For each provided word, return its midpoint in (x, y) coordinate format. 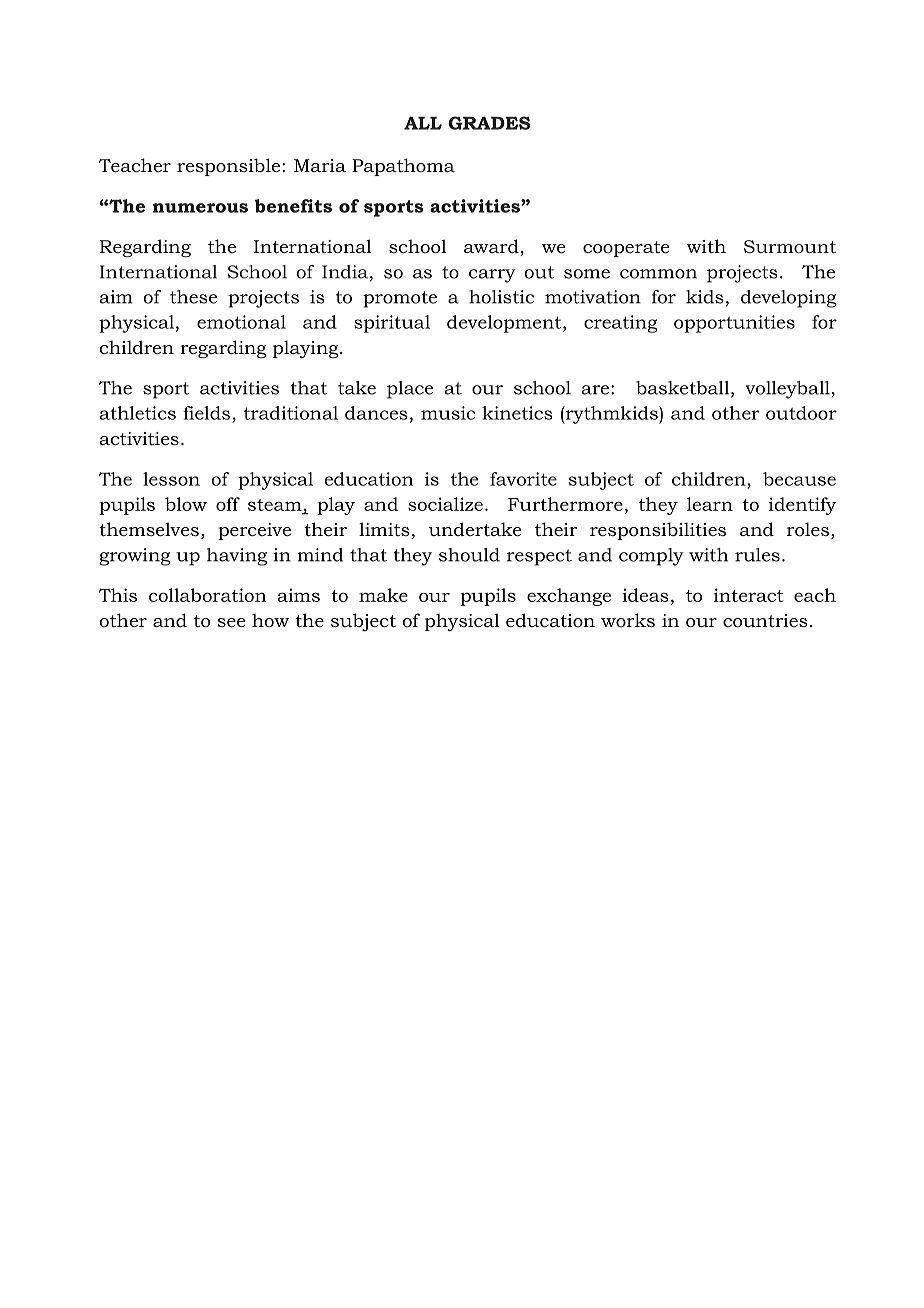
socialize (445, 504)
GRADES (489, 123)
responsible (228, 167)
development (505, 324)
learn (710, 504)
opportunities (734, 324)
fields (206, 413)
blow (186, 504)
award (492, 247)
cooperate (626, 249)
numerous (200, 208)
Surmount (790, 246)
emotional (241, 322)
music (448, 413)
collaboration (208, 595)
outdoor (801, 413)
